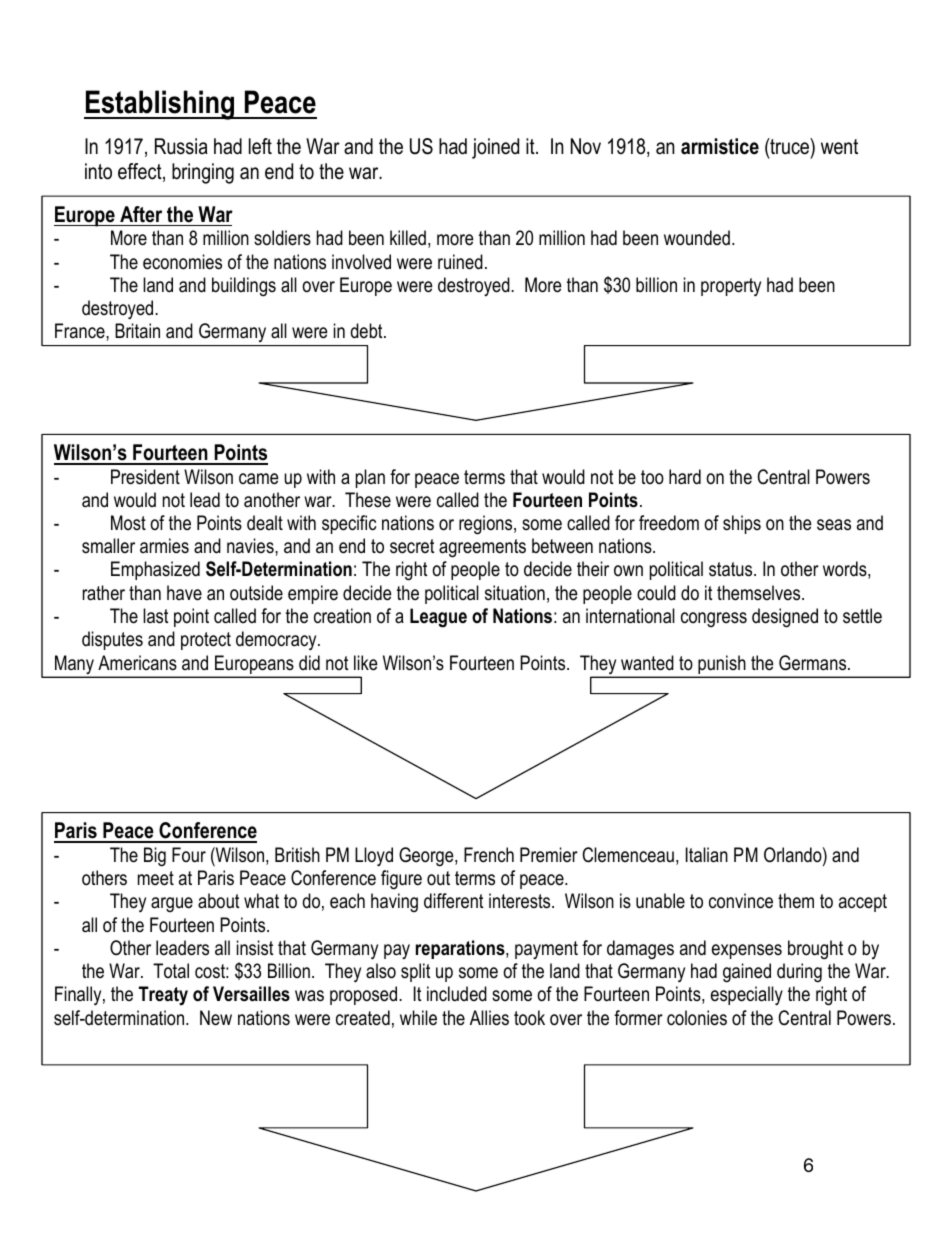  What do you see at coordinates (181, 146) in the screenshot?
I see `Russia` at bounding box center [181, 146].
